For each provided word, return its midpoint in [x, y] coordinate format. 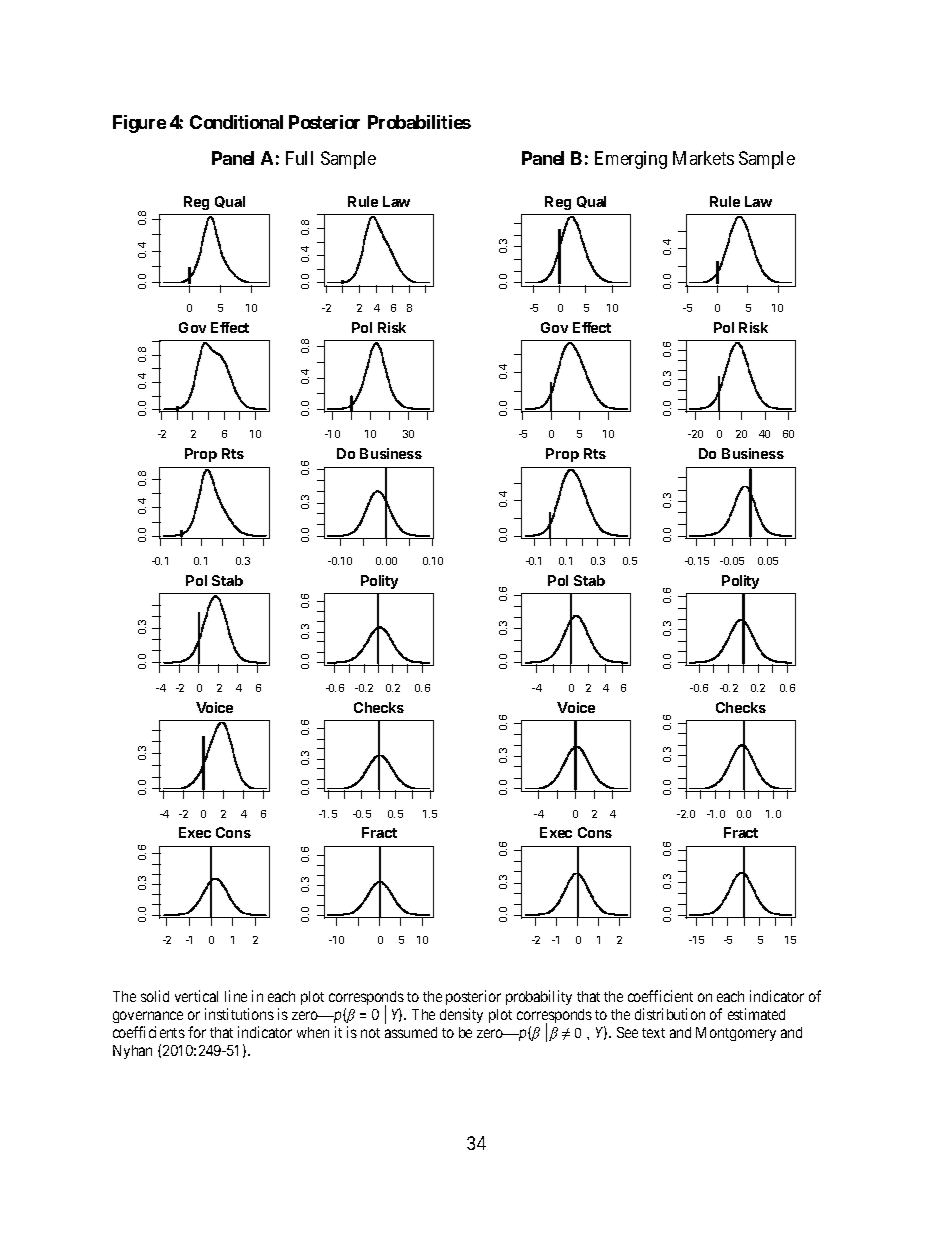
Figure [139, 124]
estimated [756, 1014]
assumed [411, 1032]
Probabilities [419, 122]
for [197, 1032]
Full [299, 158]
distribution [670, 1014]
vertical [196, 996]
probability [539, 997]
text [653, 1033]
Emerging [631, 160]
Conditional [236, 122]
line [236, 996]
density [461, 1015]
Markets [703, 158]
